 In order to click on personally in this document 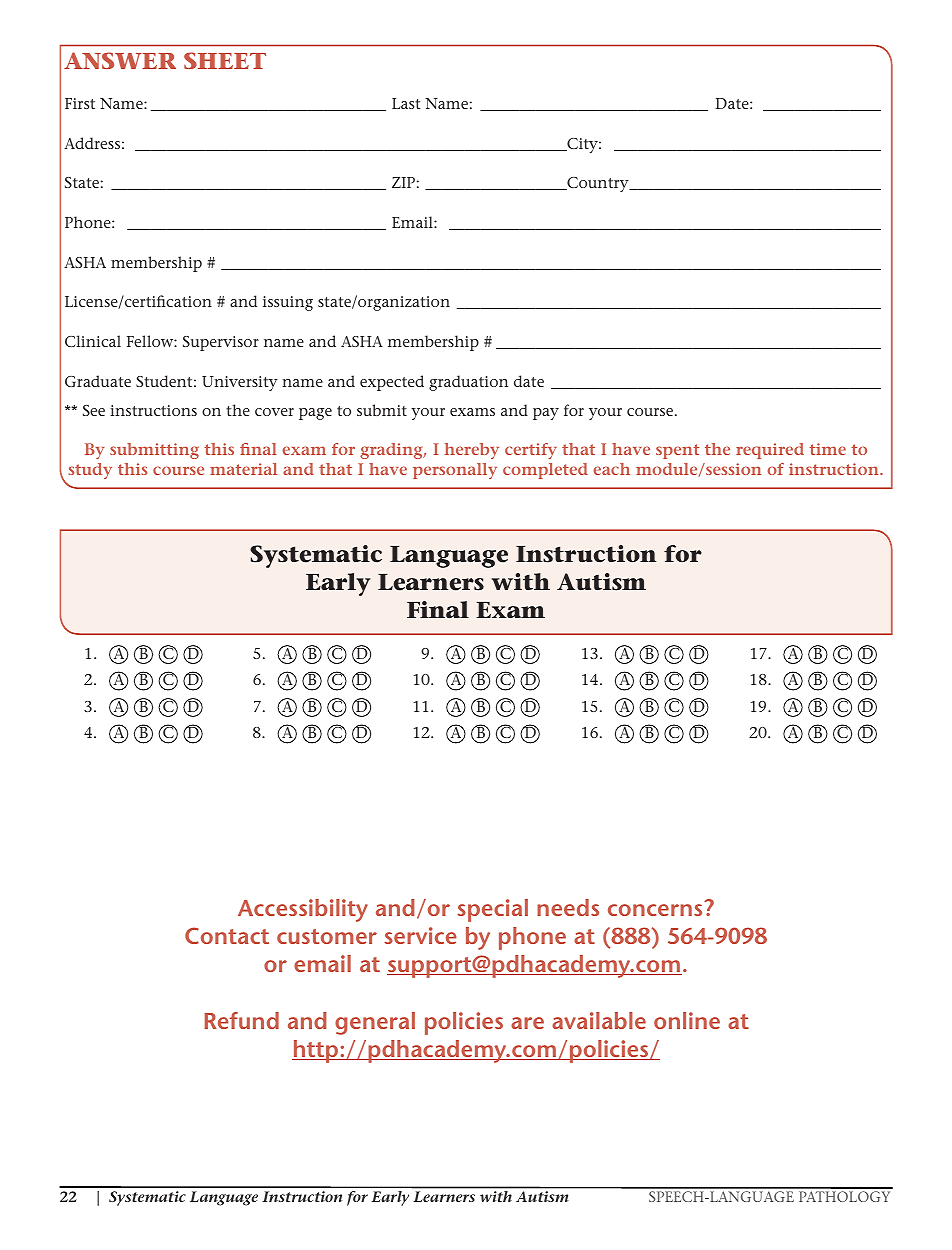, I will do `click(455, 471)`.
